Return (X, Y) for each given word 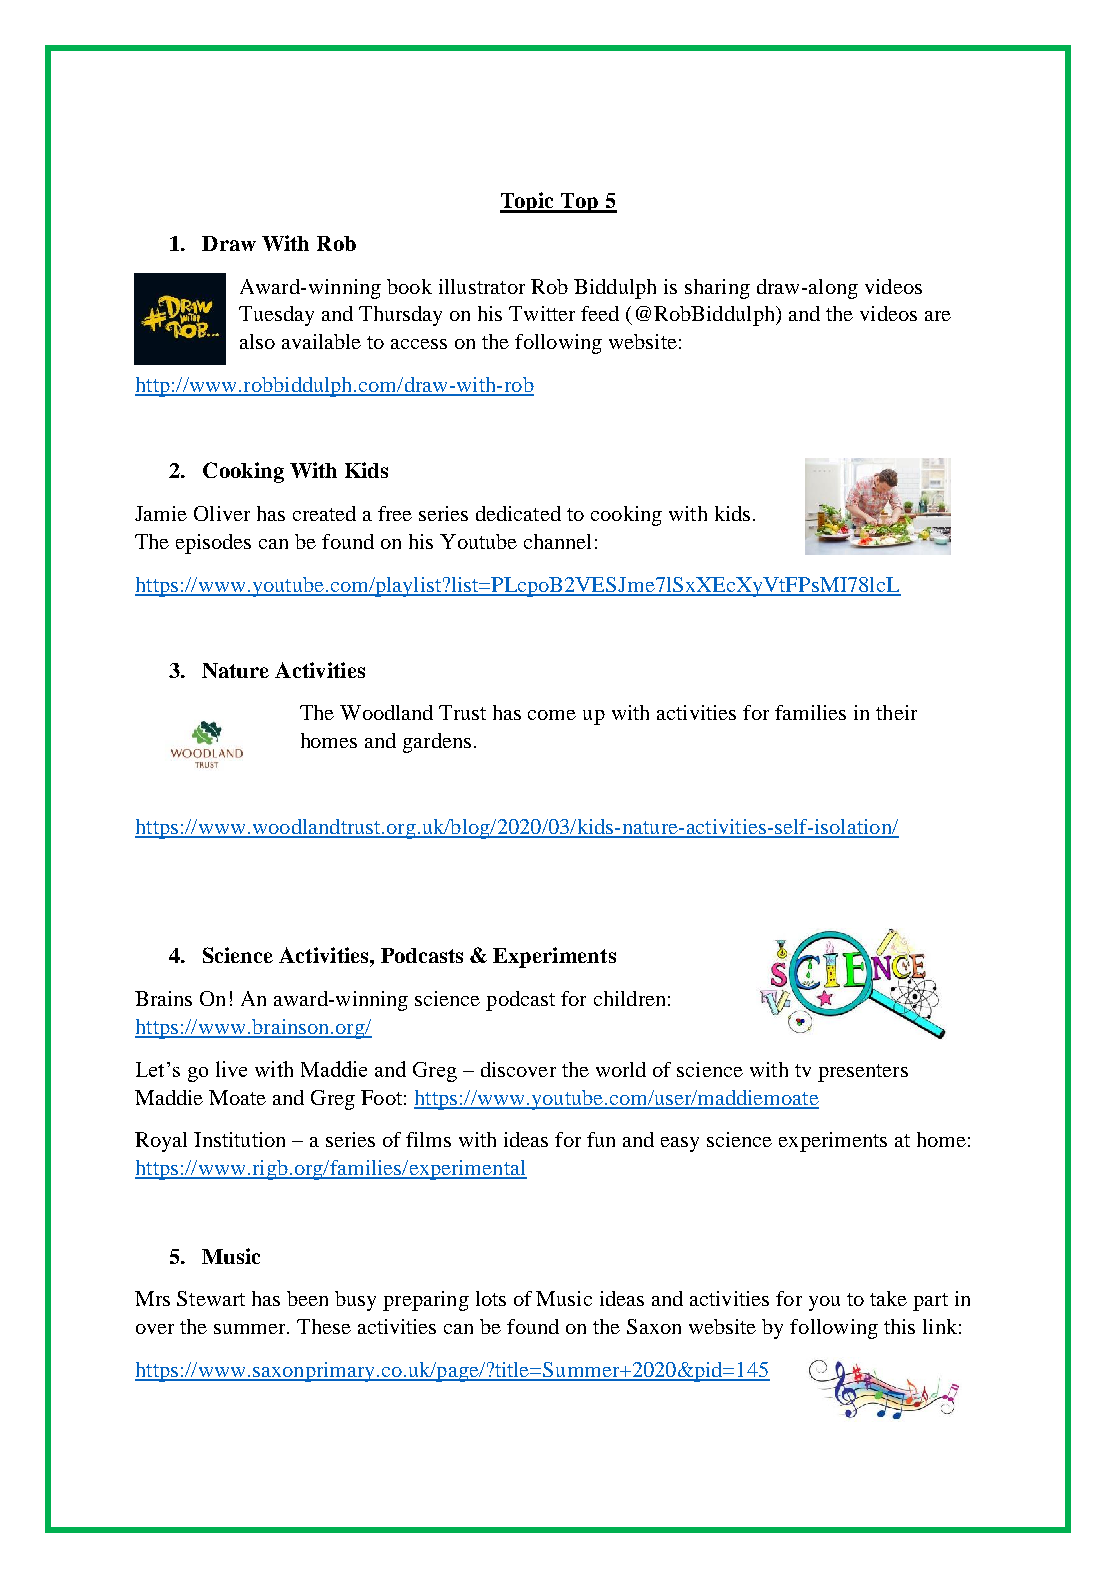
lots (491, 1298)
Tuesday (276, 316)
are (938, 316)
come (552, 715)
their (896, 712)
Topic (528, 202)
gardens (437, 743)
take (888, 1298)
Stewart (211, 1298)
